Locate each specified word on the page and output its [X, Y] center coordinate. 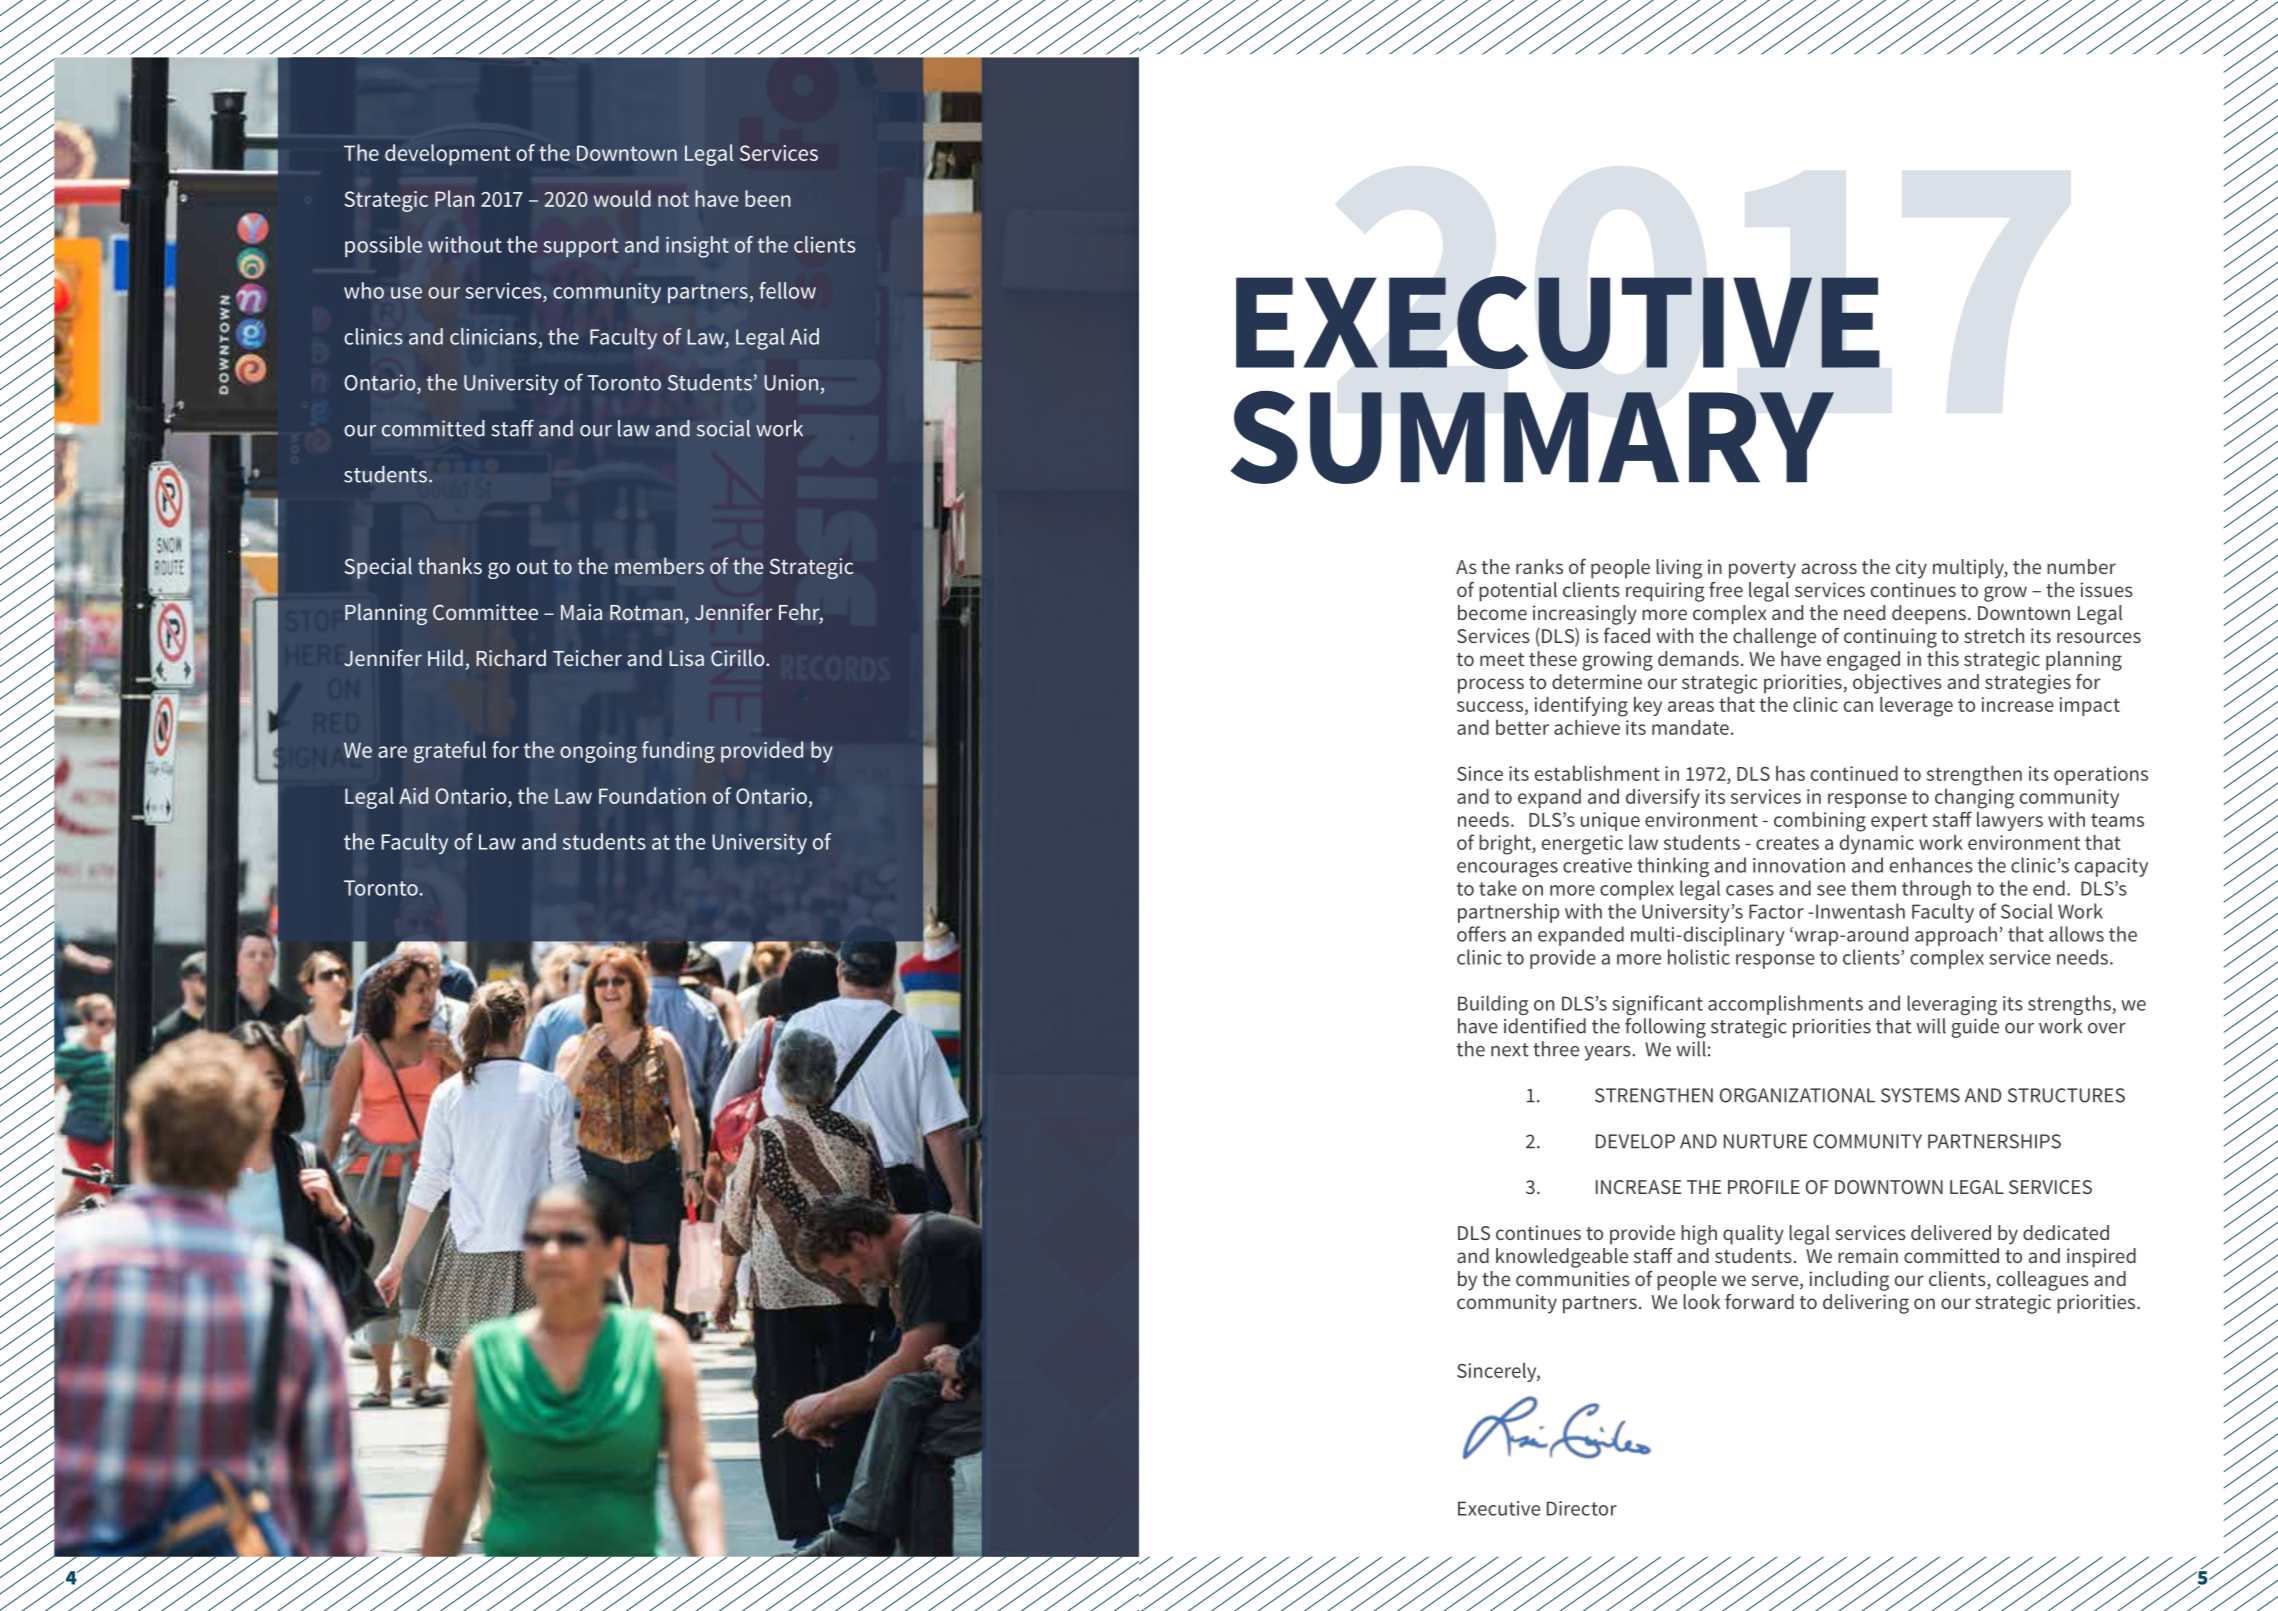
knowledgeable [1562, 1258]
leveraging [1952, 1005]
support [581, 247]
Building [1493, 1005]
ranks [1539, 566]
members [659, 565]
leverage [1916, 707]
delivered [1951, 1232]
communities [1573, 1278]
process [1491, 686]
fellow [787, 290]
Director [1582, 1508]
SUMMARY [1532, 437]
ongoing [598, 752]
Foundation [652, 795]
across [1829, 568]
